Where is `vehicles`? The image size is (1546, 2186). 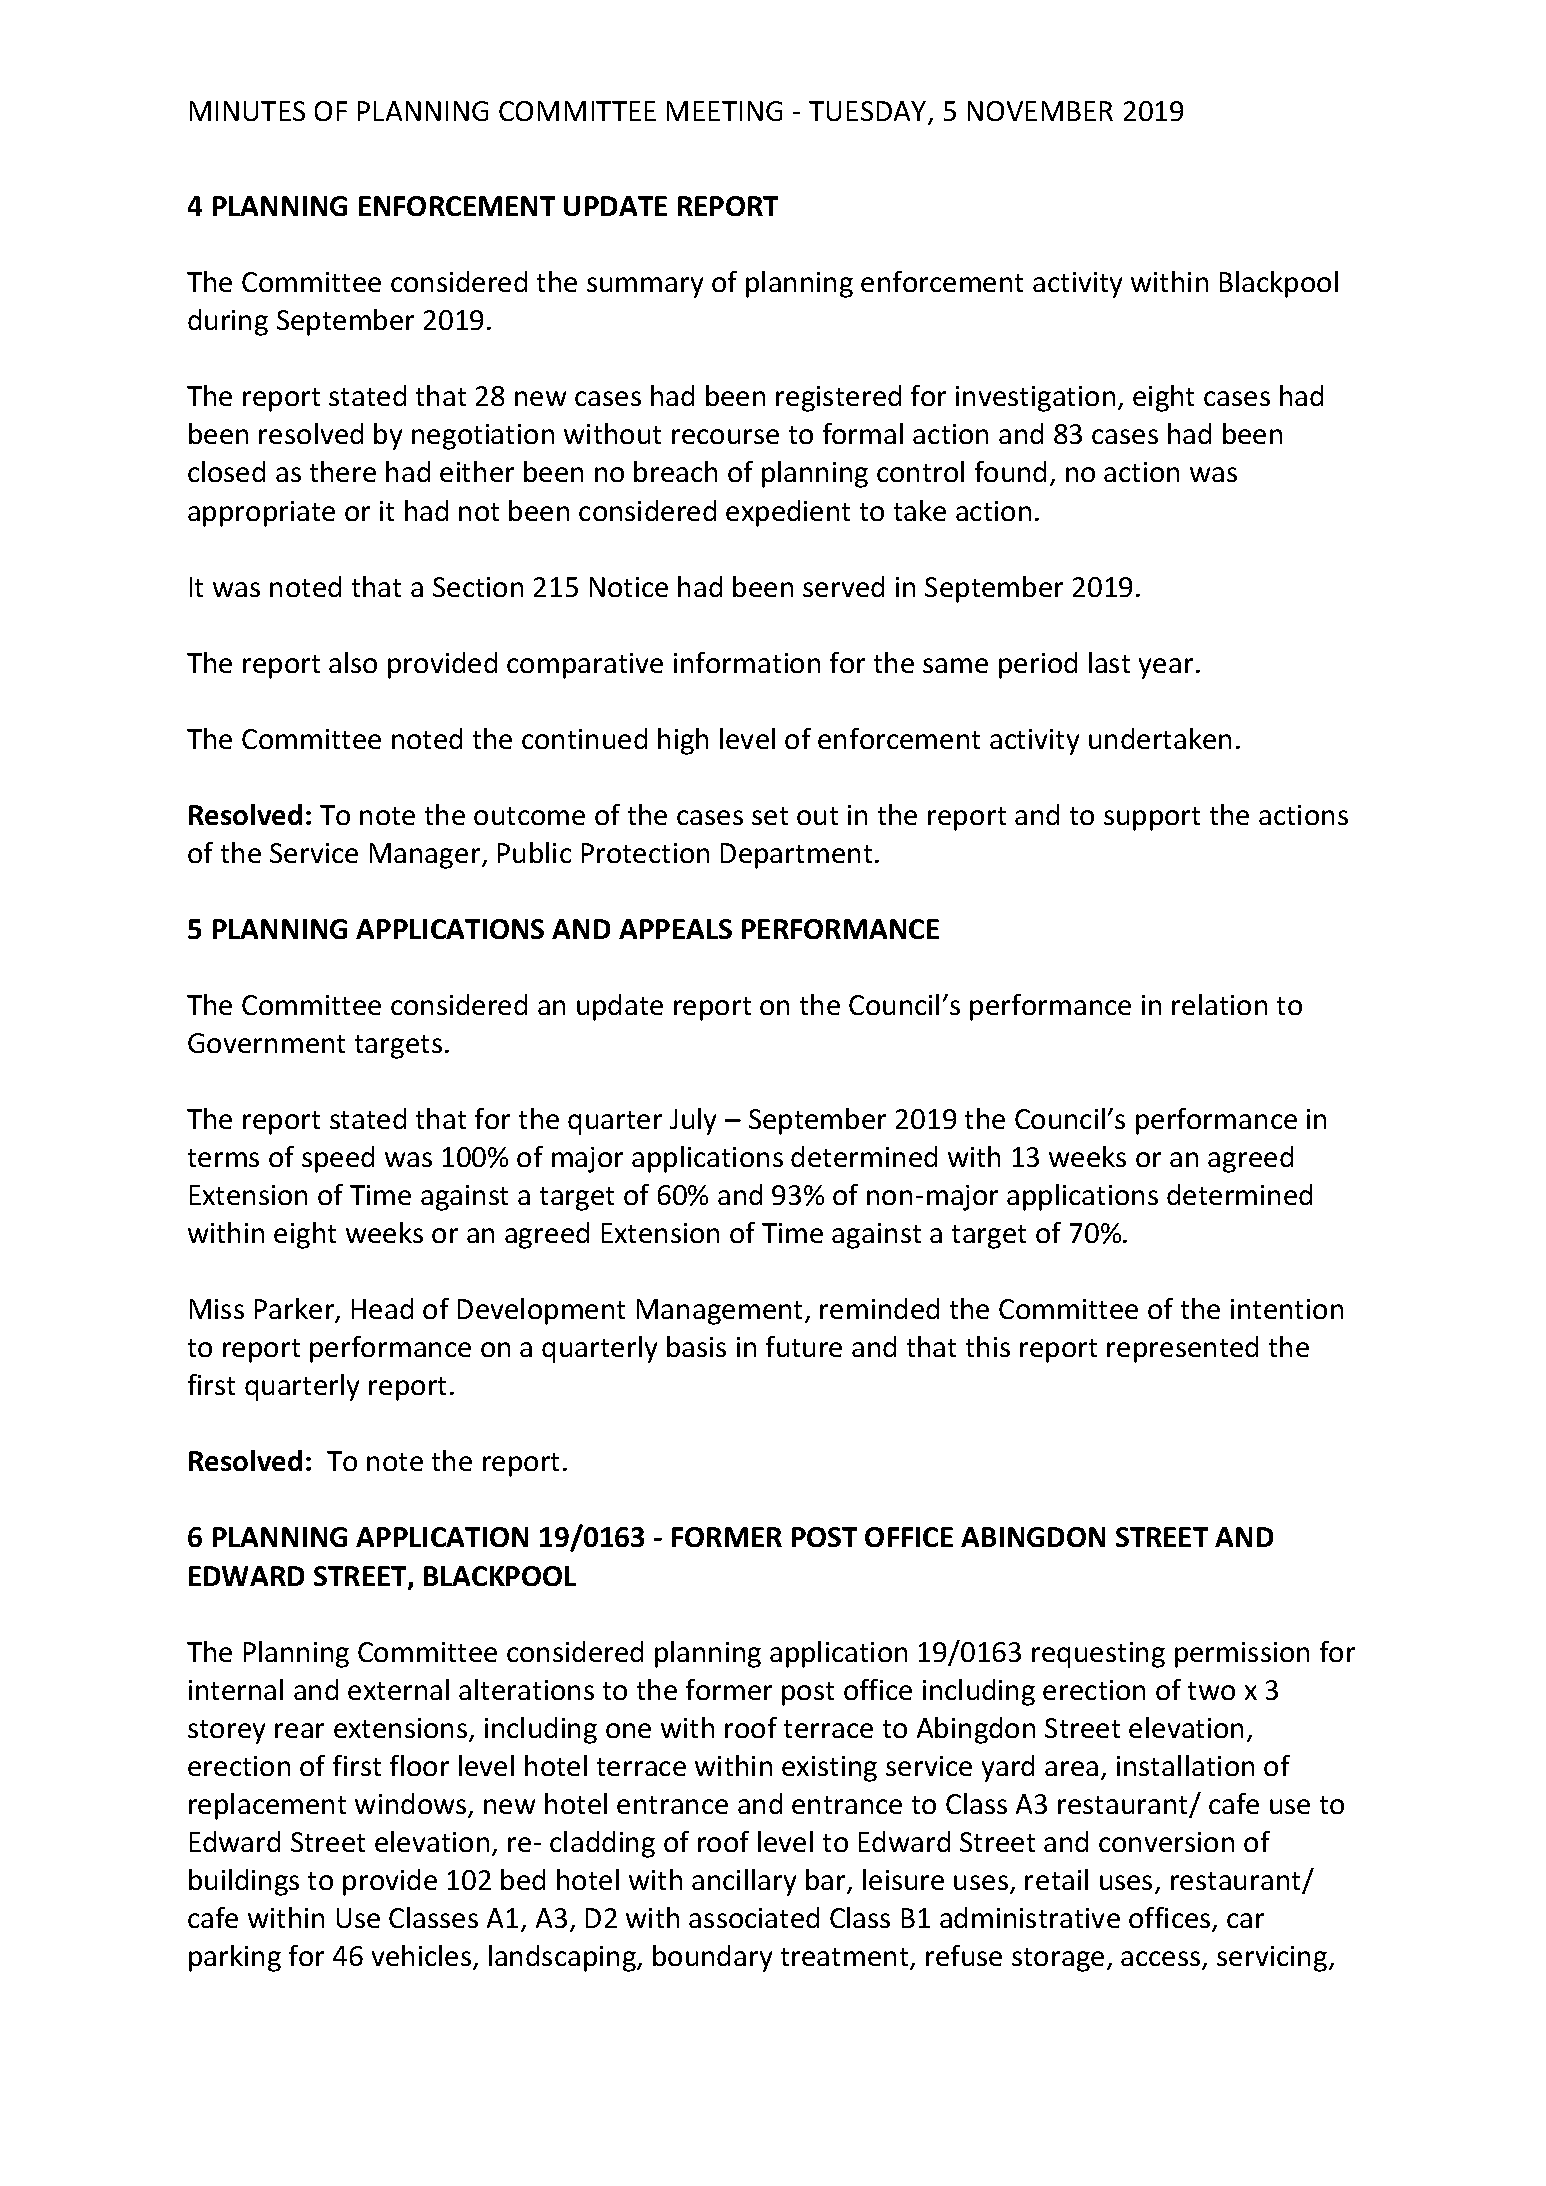
vehicles is located at coordinates (421, 1955).
